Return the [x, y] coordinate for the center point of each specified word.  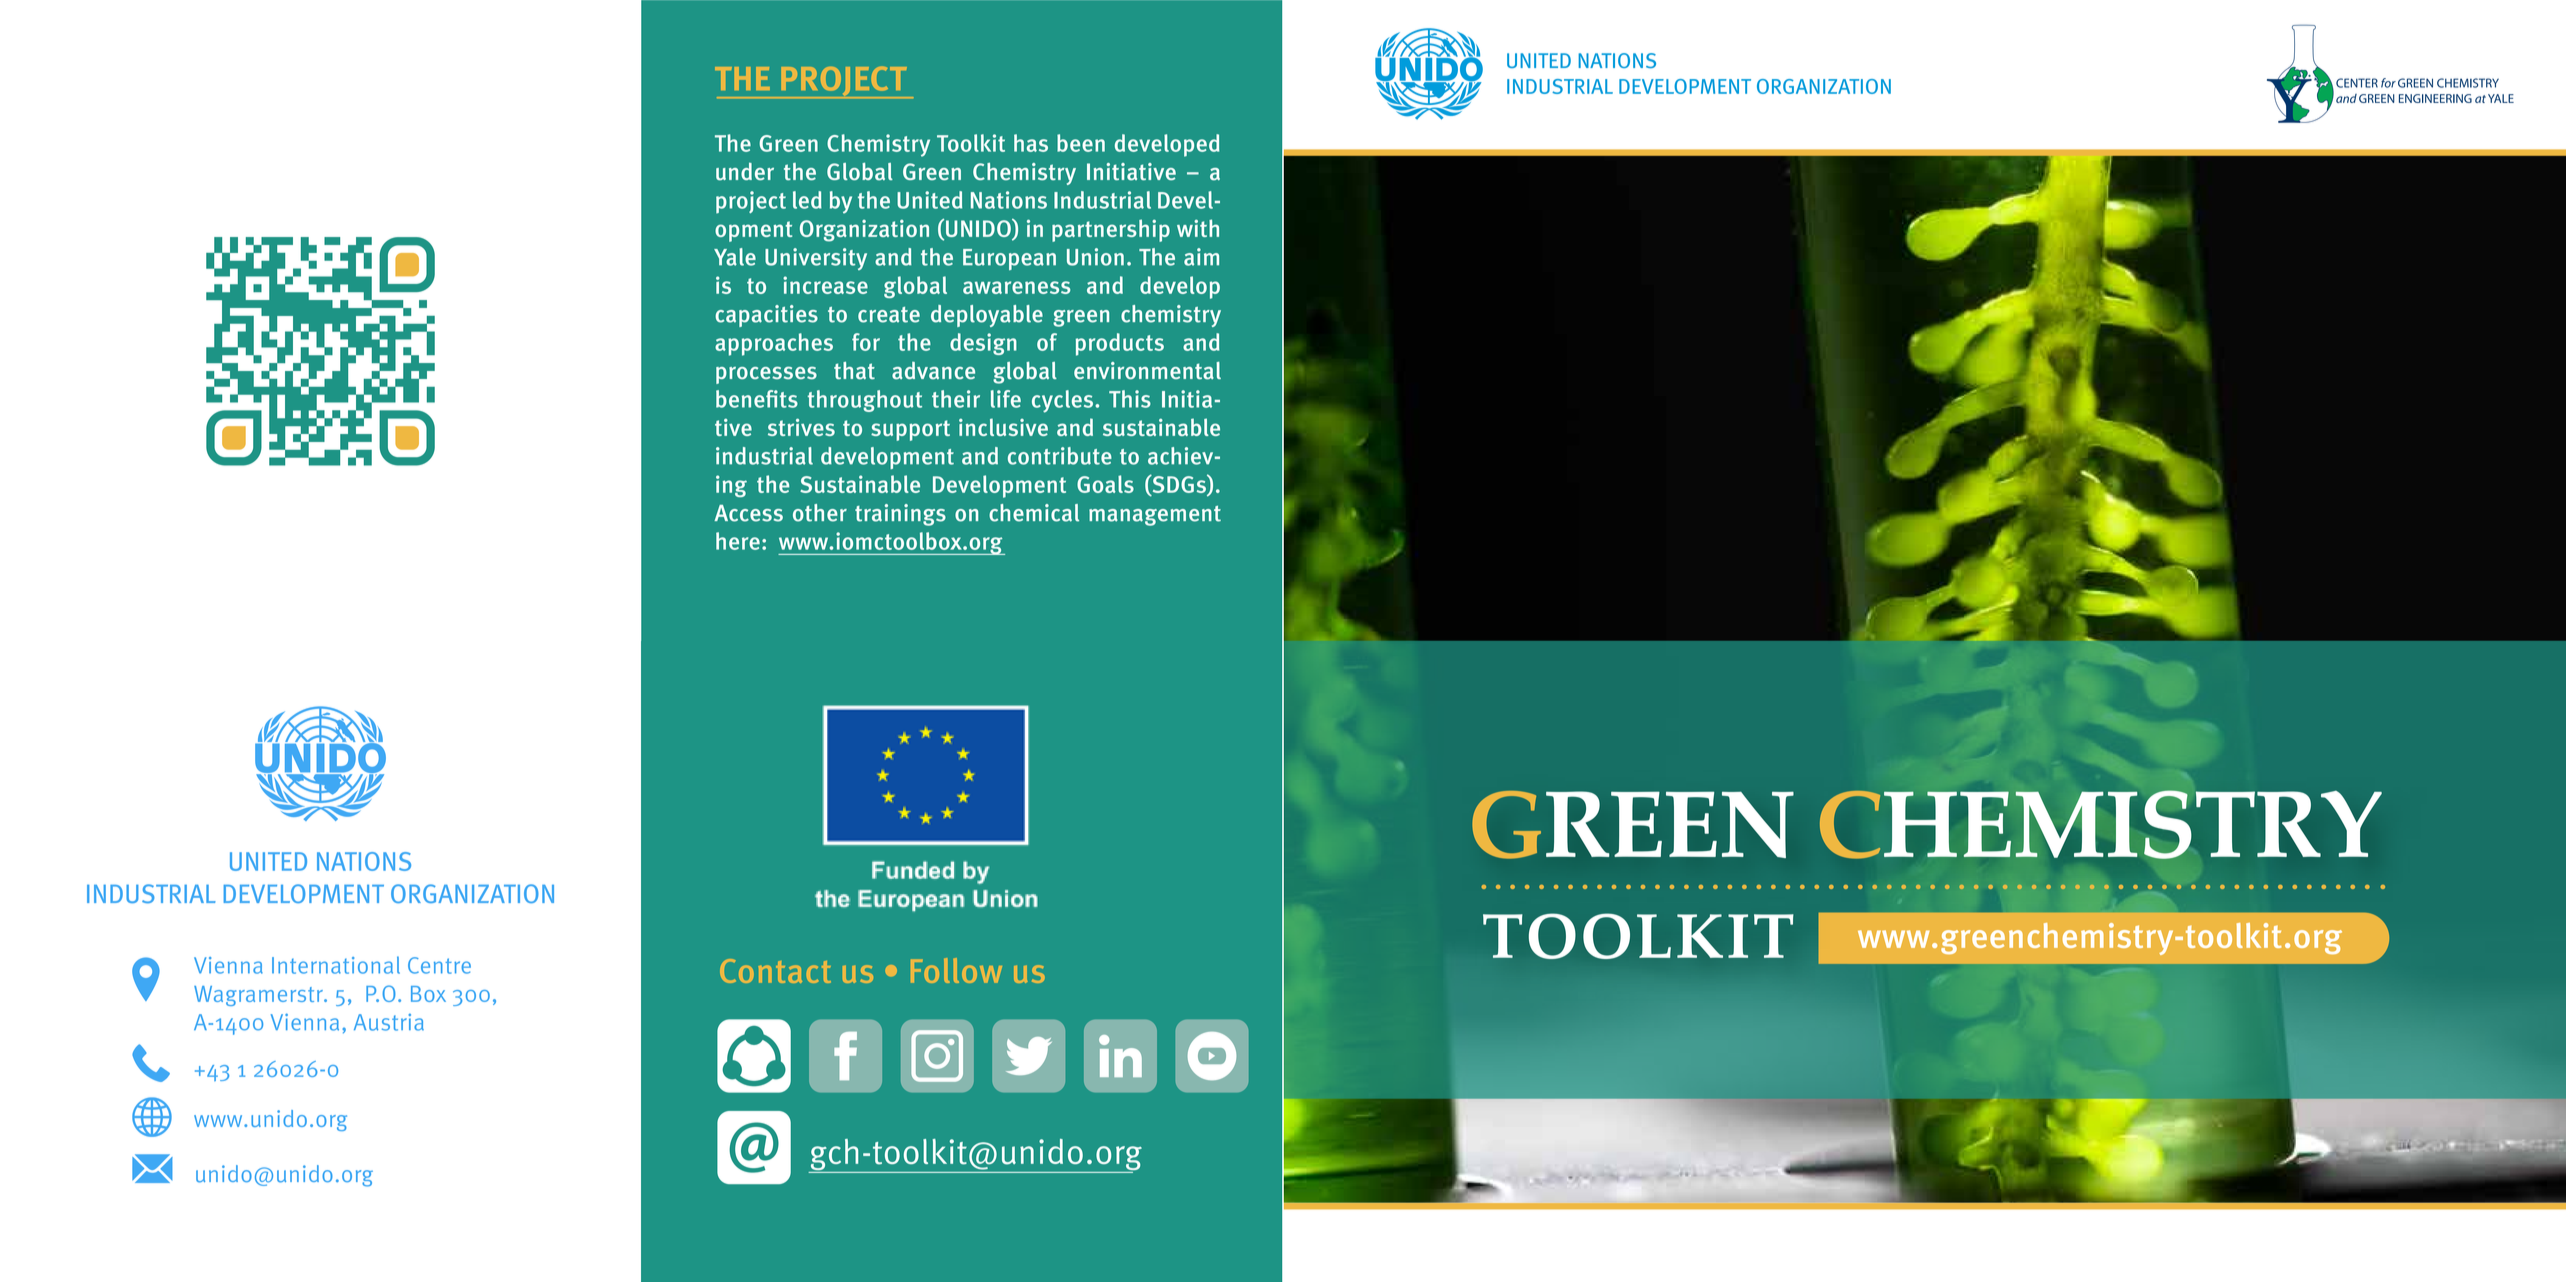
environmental [1147, 371]
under [745, 171]
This [1130, 399]
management [1155, 516]
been [1081, 143]
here [738, 541]
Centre [439, 965]
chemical [1034, 513]
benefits [757, 399]
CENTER [2357, 83]
